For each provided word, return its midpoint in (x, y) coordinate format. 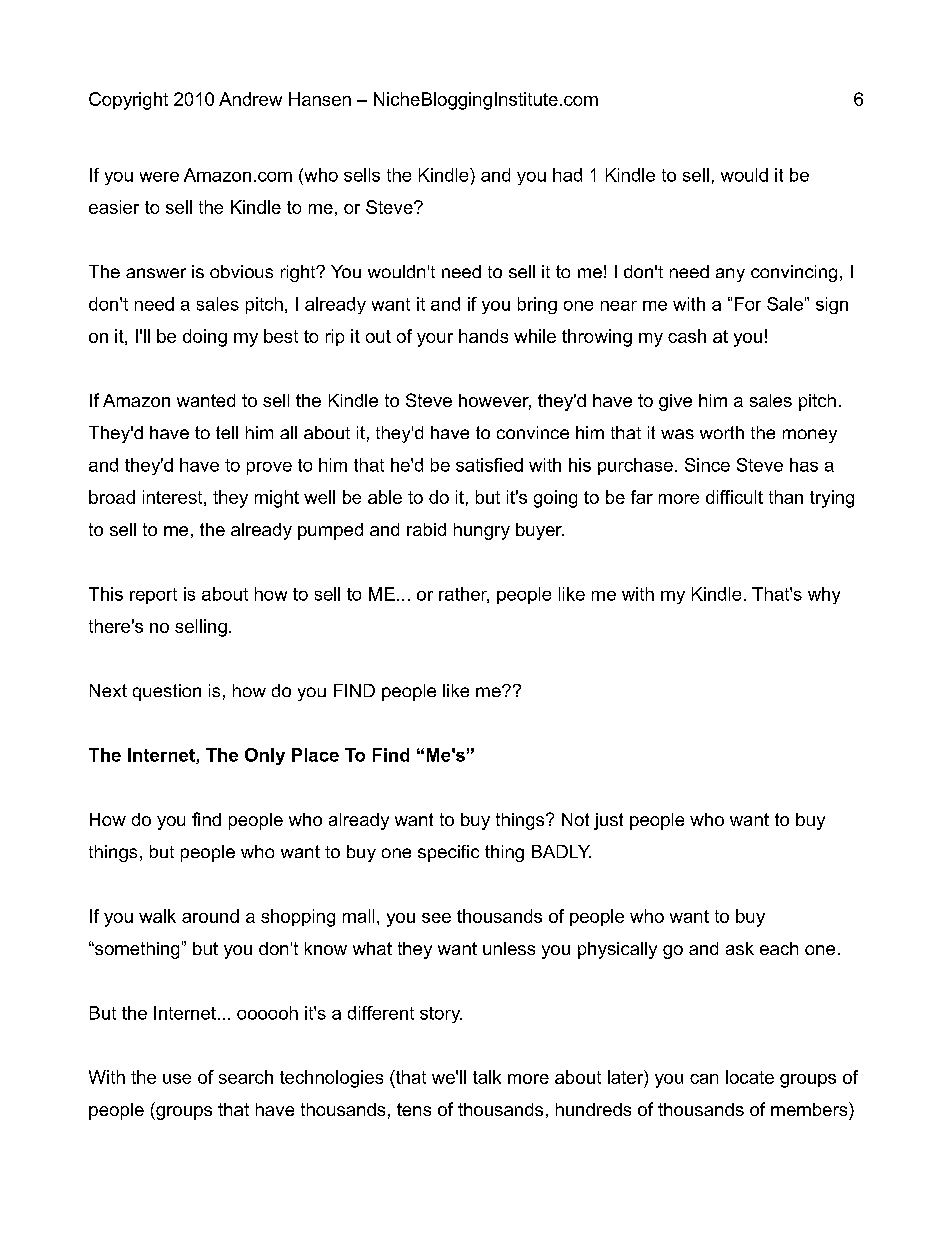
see (436, 918)
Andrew (250, 99)
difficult (734, 497)
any (730, 275)
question (167, 692)
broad (112, 497)
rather (464, 595)
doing (205, 338)
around (210, 916)
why (824, 595)
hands (483, 336)
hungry (482, 531)
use (177, 1079)
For (748, 304)
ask (740, 948)
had (567, 175)
